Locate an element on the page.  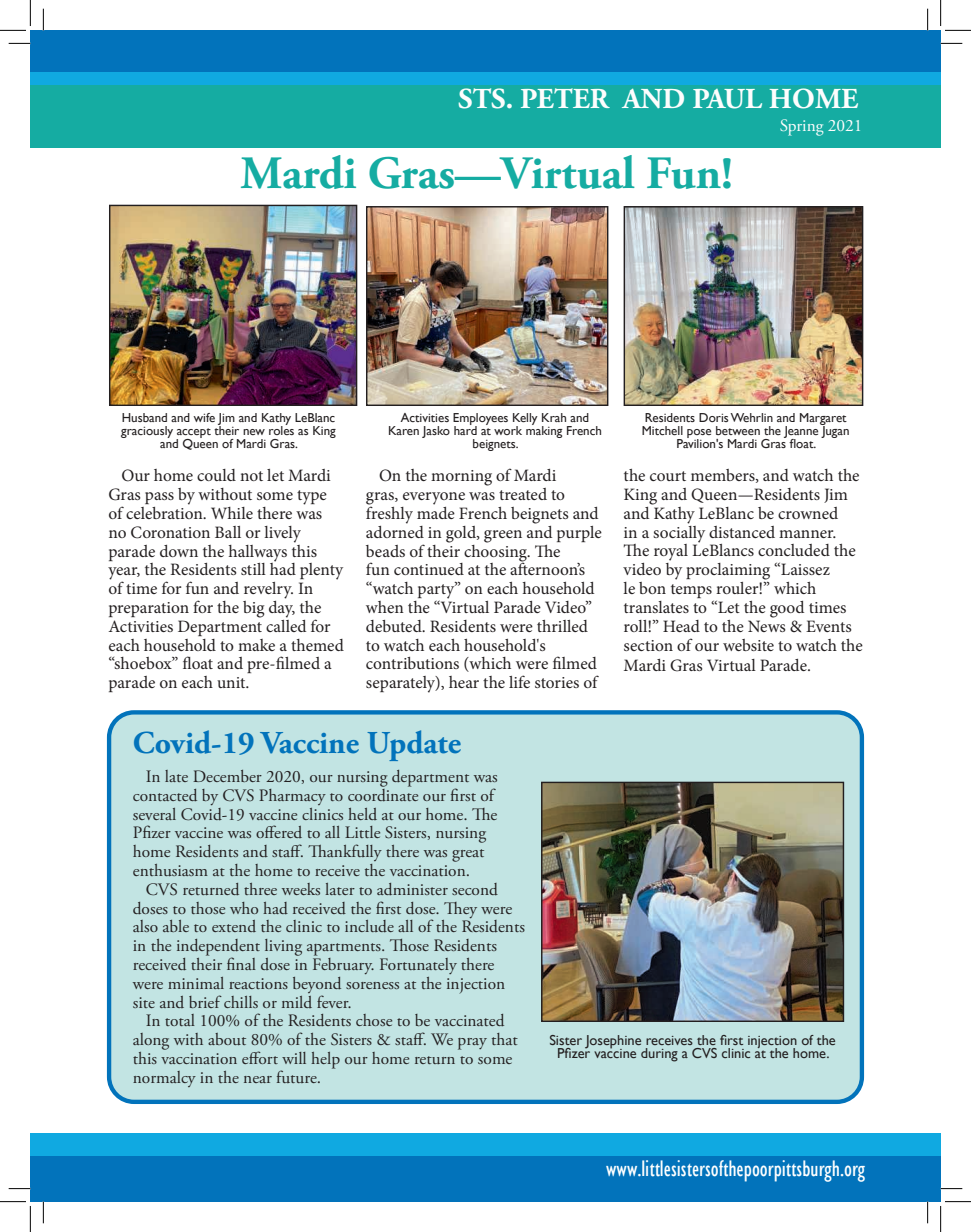
proclaiming is located at coordinates (728, 571).
